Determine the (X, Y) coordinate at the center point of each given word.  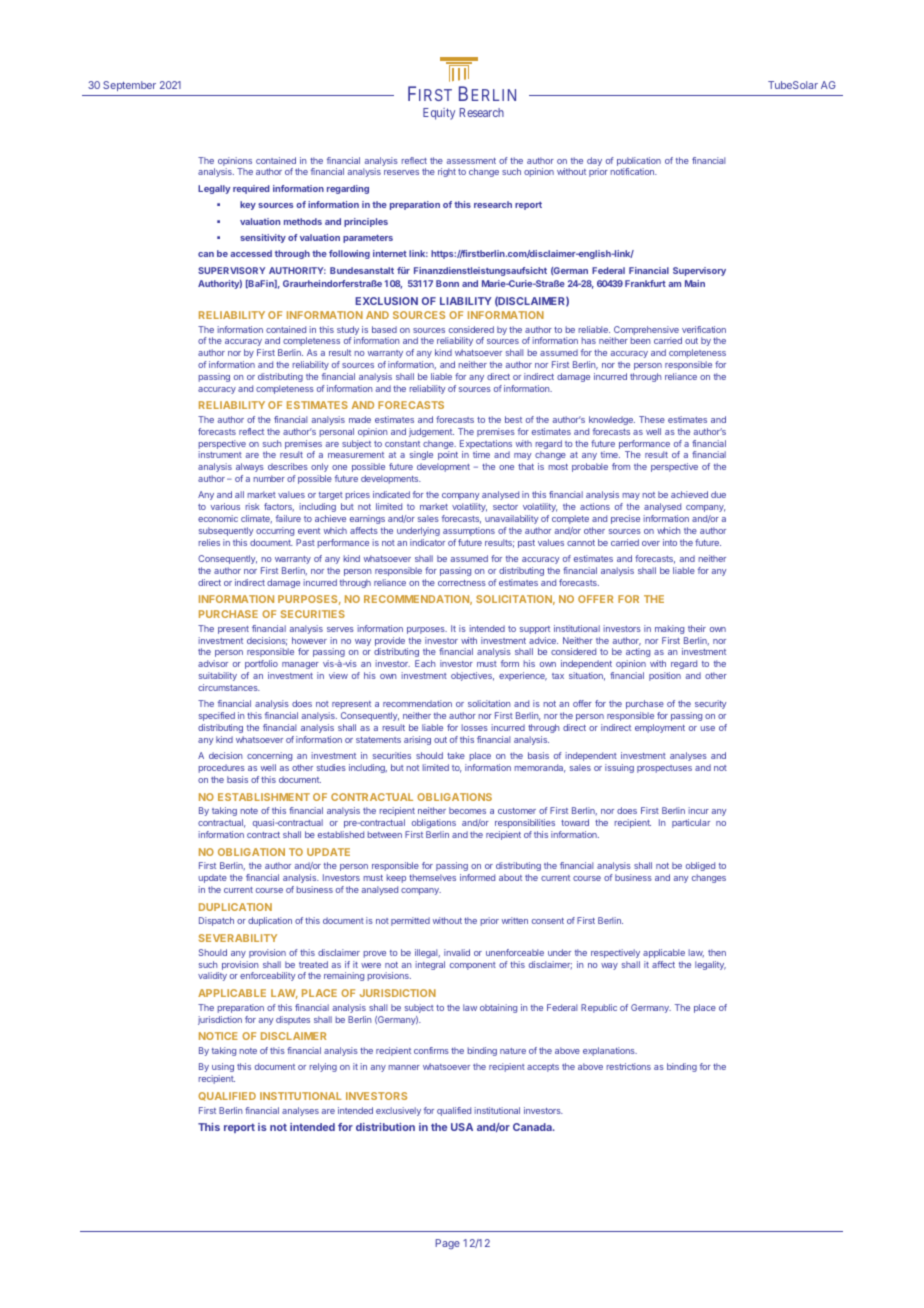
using (223, 1067)
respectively (615, 953)
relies (209, 542)
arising (417, 740)
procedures (222, 768)
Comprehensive (646, 332)
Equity (439, 114)
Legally (214, 189)
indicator (427, 542)
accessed (251, 253)
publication (639, 161)
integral (430, 965)
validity (212, 976)
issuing (619, 768)
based (384, 329)
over (651, 543)
